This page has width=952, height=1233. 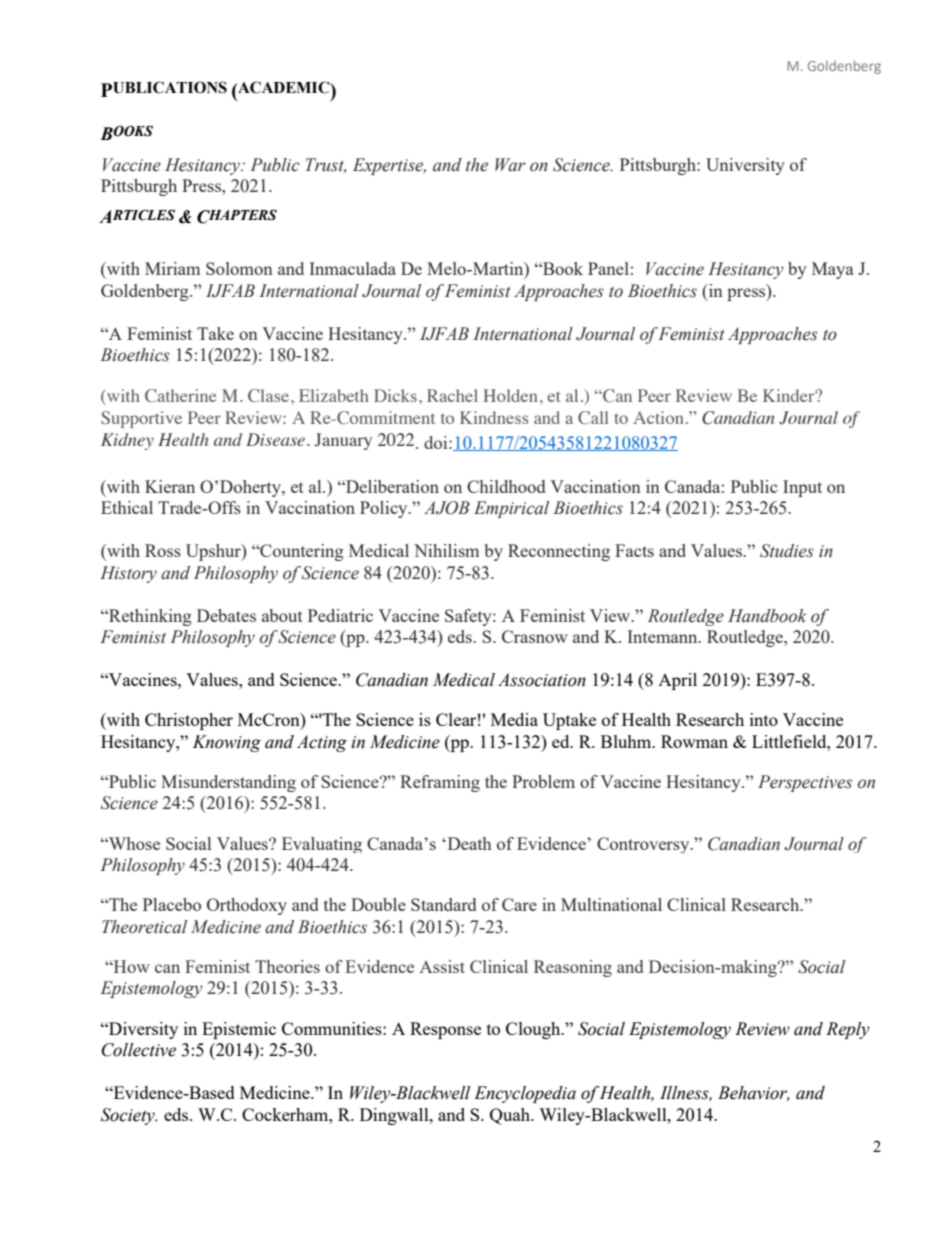 I want to click on University, so click(x=745, y=166).
